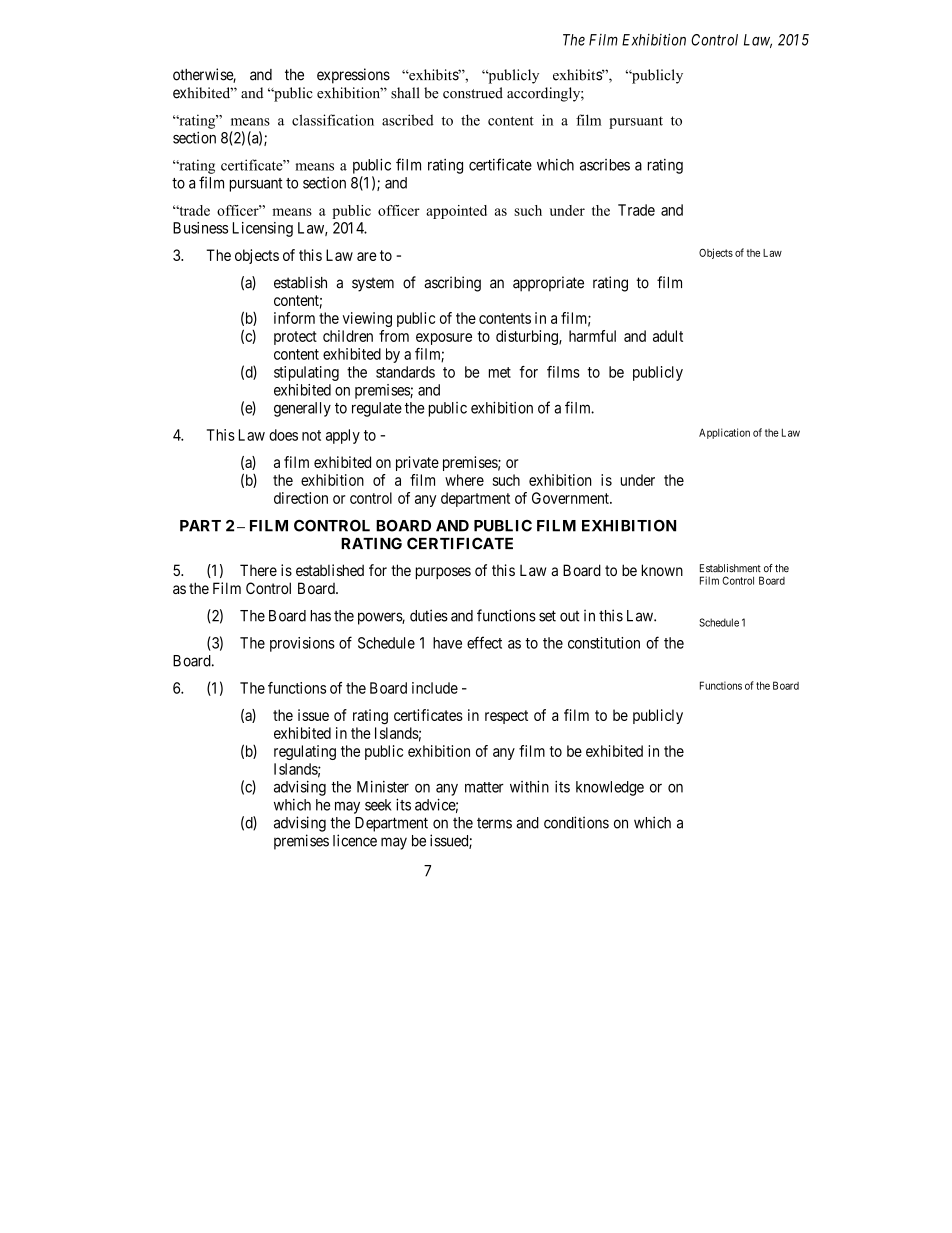 The width and height of the screenshot is (952, 1233). I want to click on provisions, so click(302, 644).
